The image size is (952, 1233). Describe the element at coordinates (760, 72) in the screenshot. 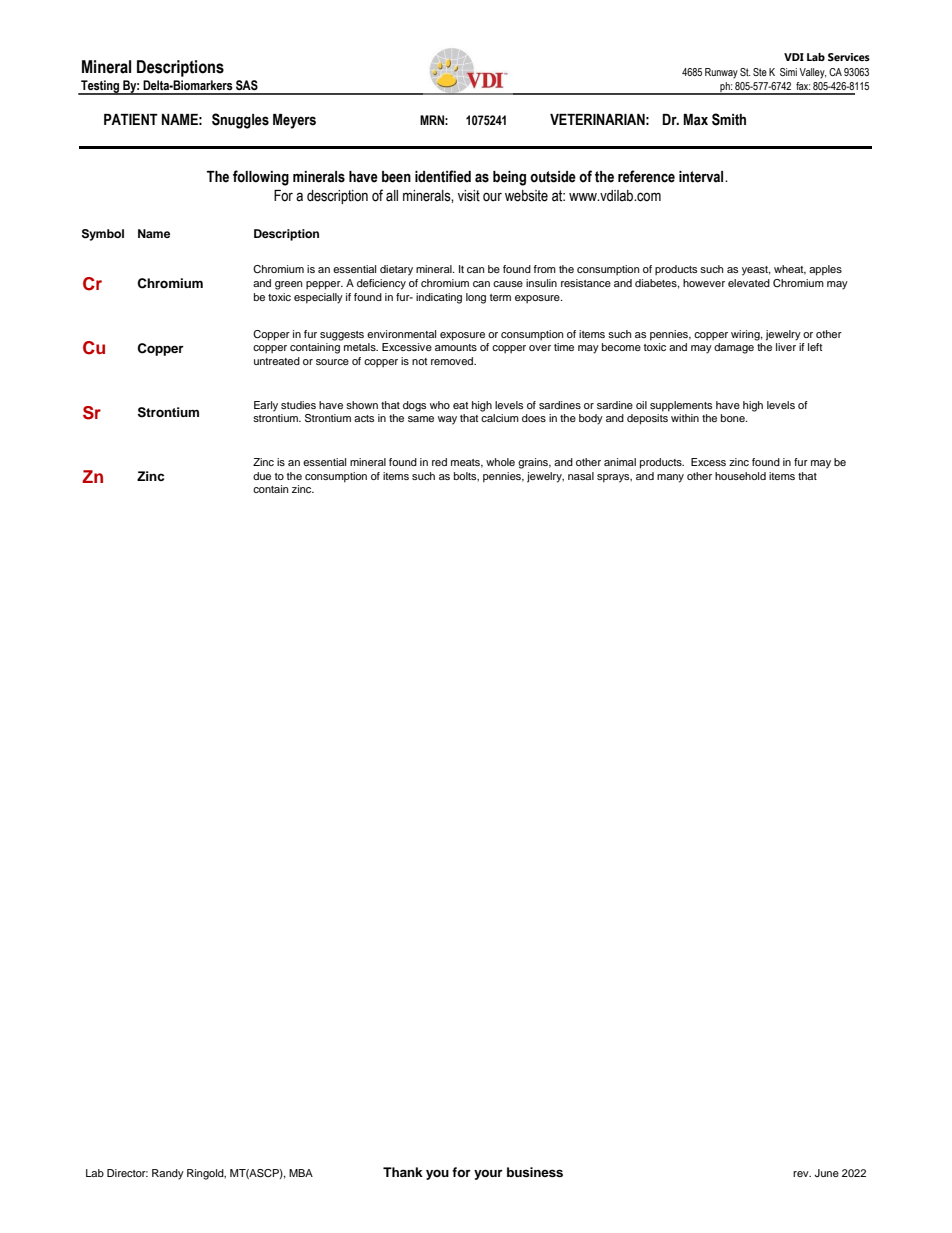

I see `Ste` at that location.
